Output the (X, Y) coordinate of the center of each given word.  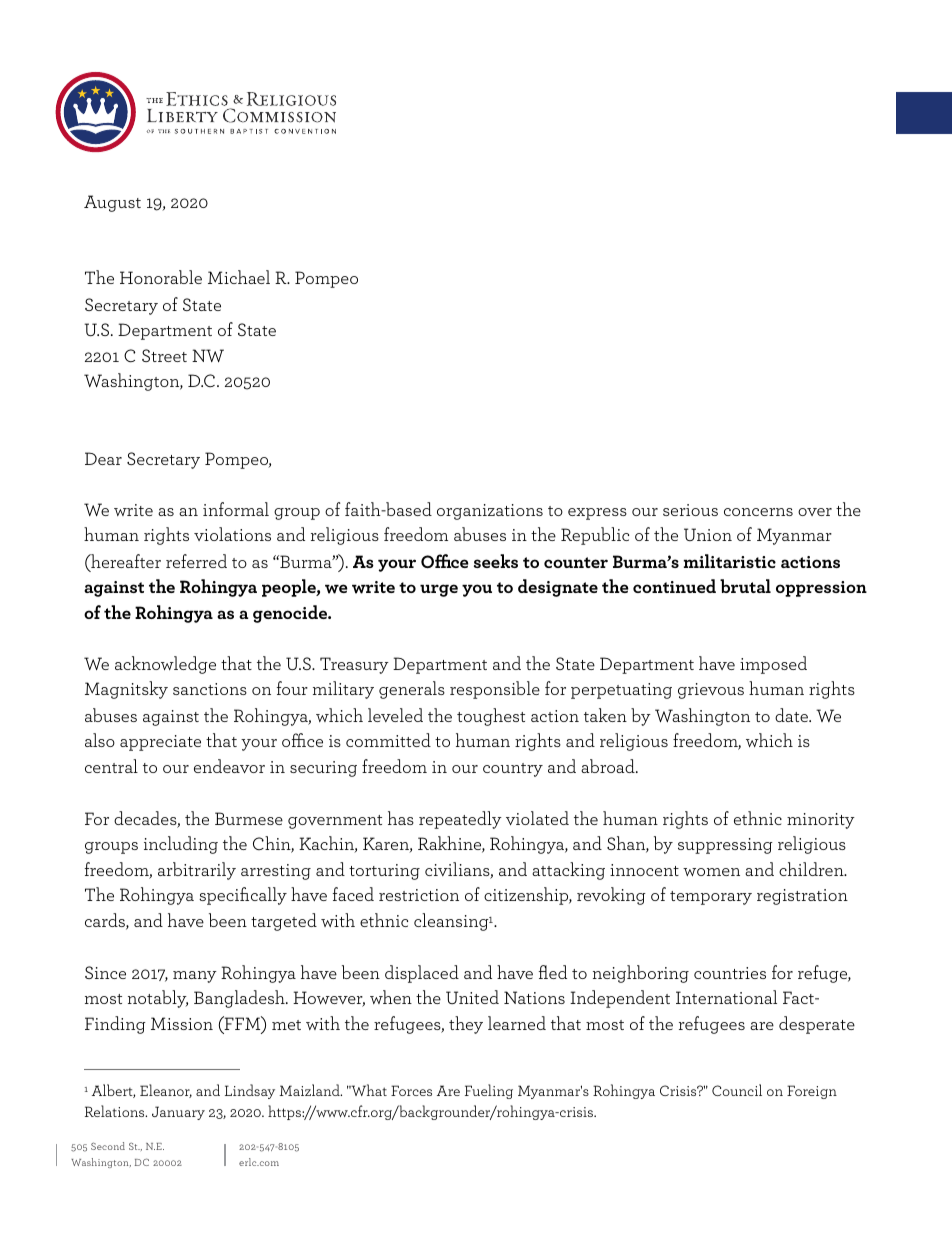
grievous (711, 691)
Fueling (489, 1091)
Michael (239, 277)
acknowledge (165, 665)
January (178, 1113)
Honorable (161, 277)
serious (690, 510)
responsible (495, 690)
